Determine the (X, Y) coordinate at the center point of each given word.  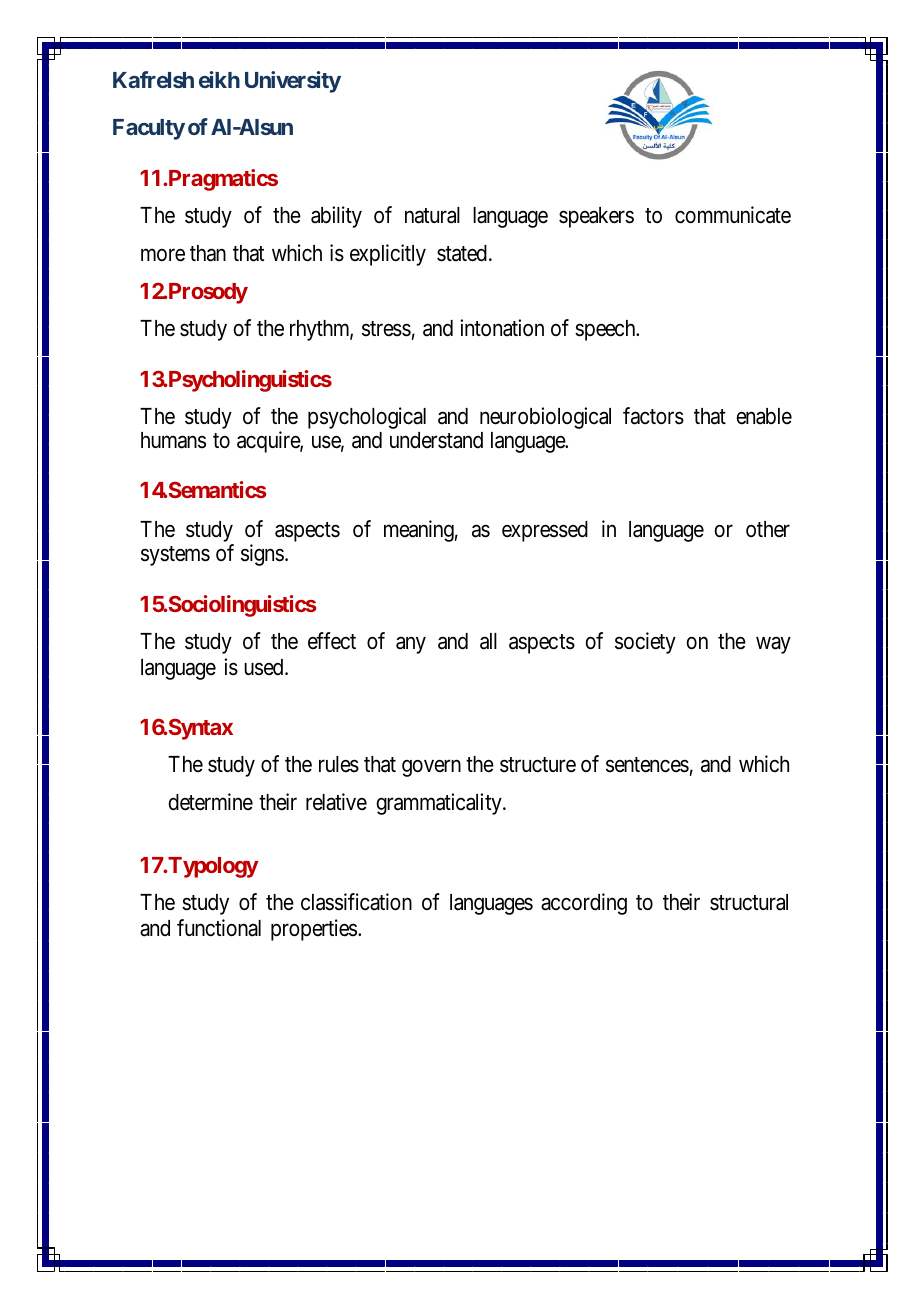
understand (436, 440)
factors (653, 416)
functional (219, 928)
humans (173, 440)
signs (262, 555)
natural (432, 215)
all (488, 641)
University (293, 82)
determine (211, 802)
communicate (733, 215)
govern (431, 768)
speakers (596, 217)
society (645, 643)
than (208, 253)
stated (462, 253)
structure (538, 765)
